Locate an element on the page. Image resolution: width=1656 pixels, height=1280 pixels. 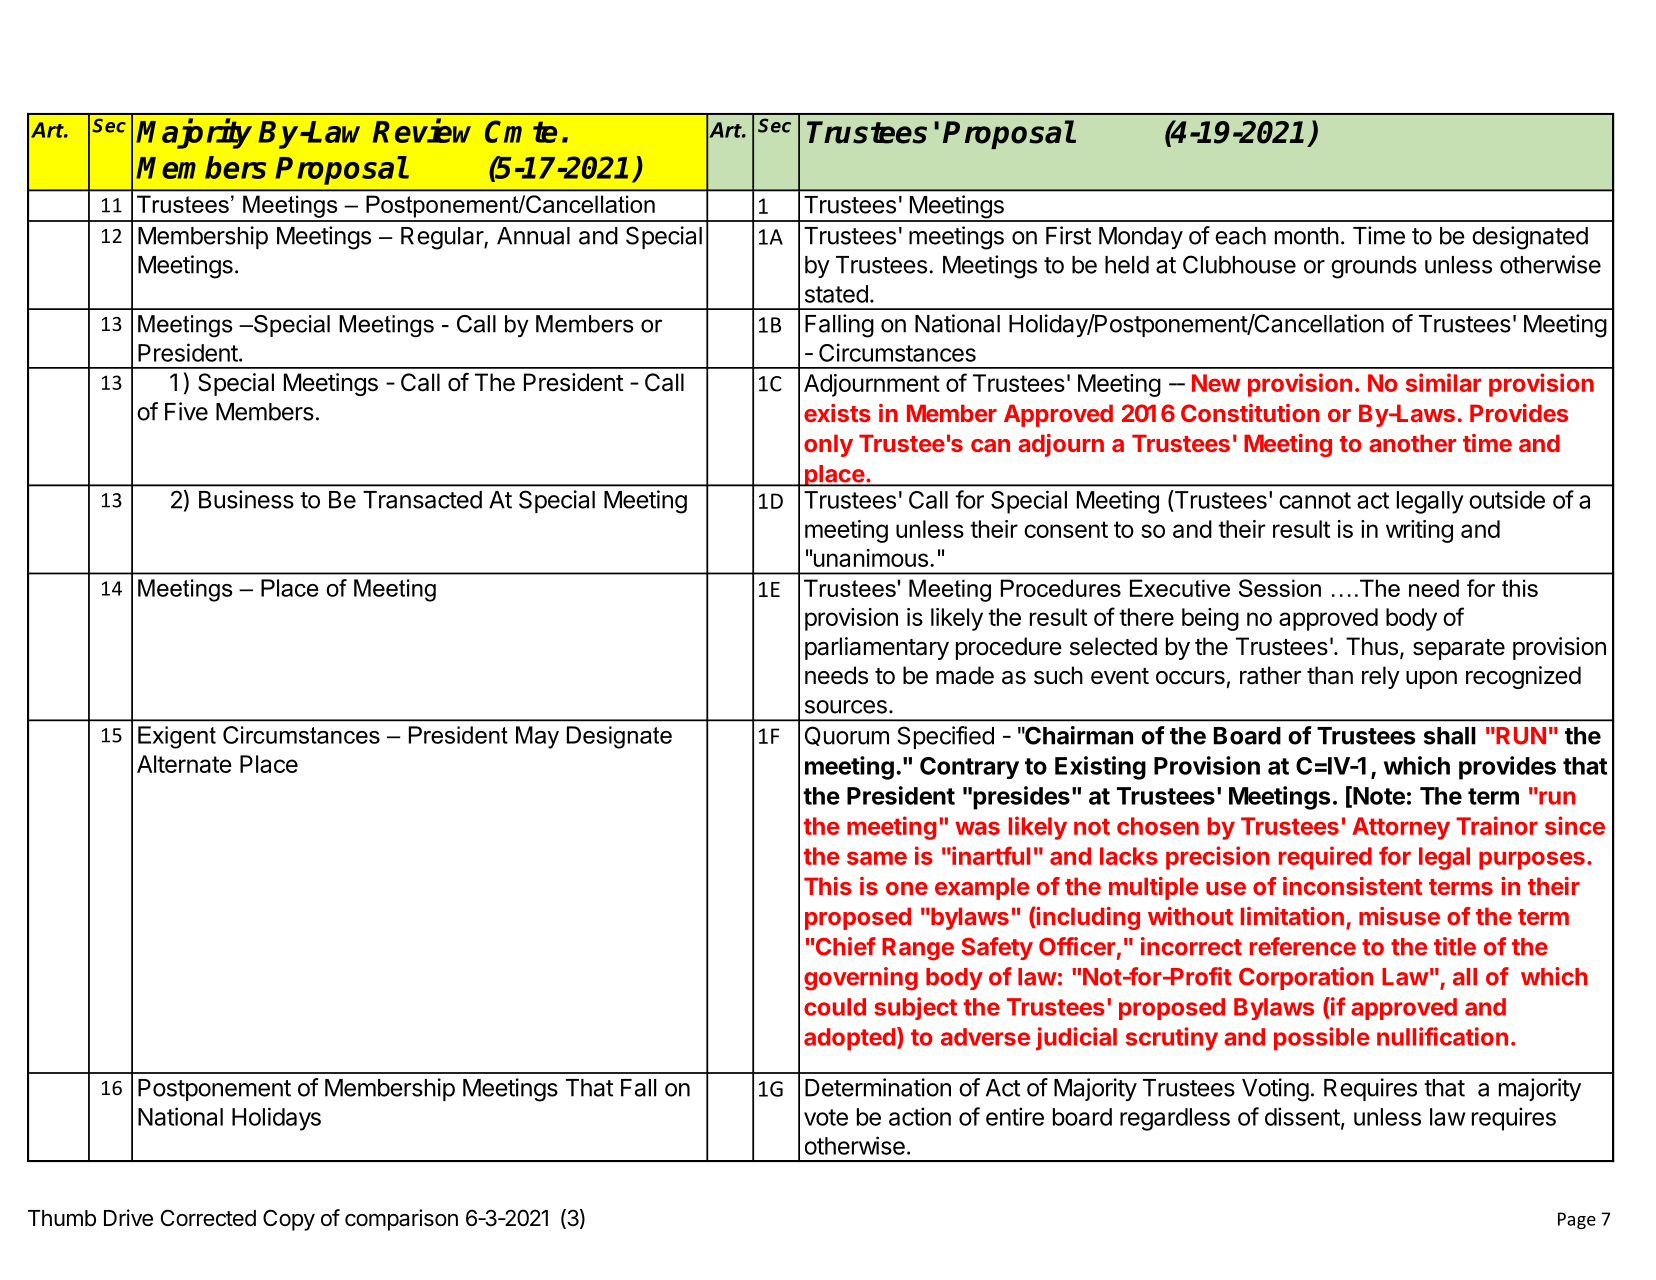
vote is located at coordinates (826, 1117).
